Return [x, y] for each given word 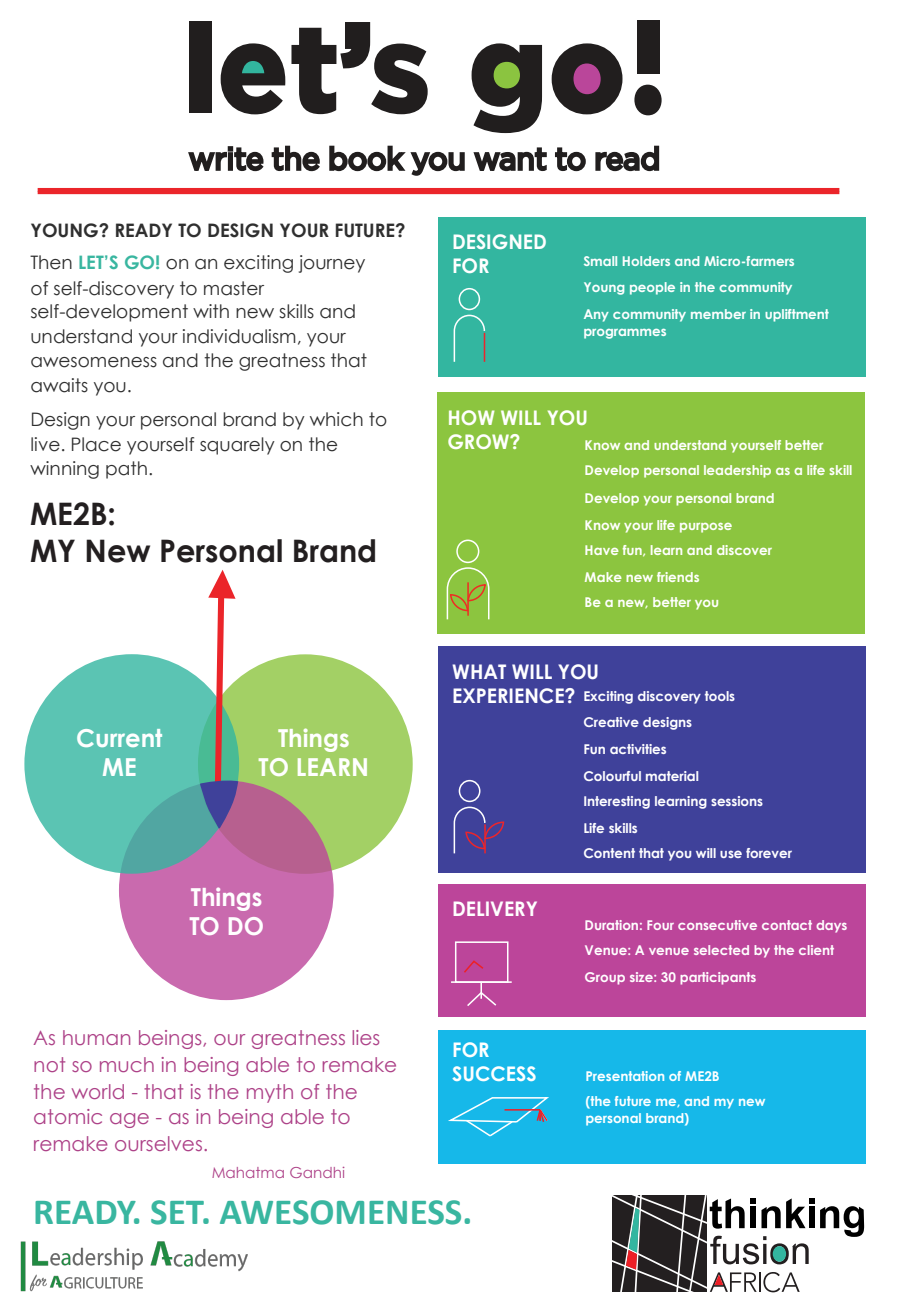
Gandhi [317, 1172]
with [211, 311]
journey [332, 264]
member [718, 314]
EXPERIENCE [509, 696]
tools [720, 696]
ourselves [158, 1143]
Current [119, 738]
